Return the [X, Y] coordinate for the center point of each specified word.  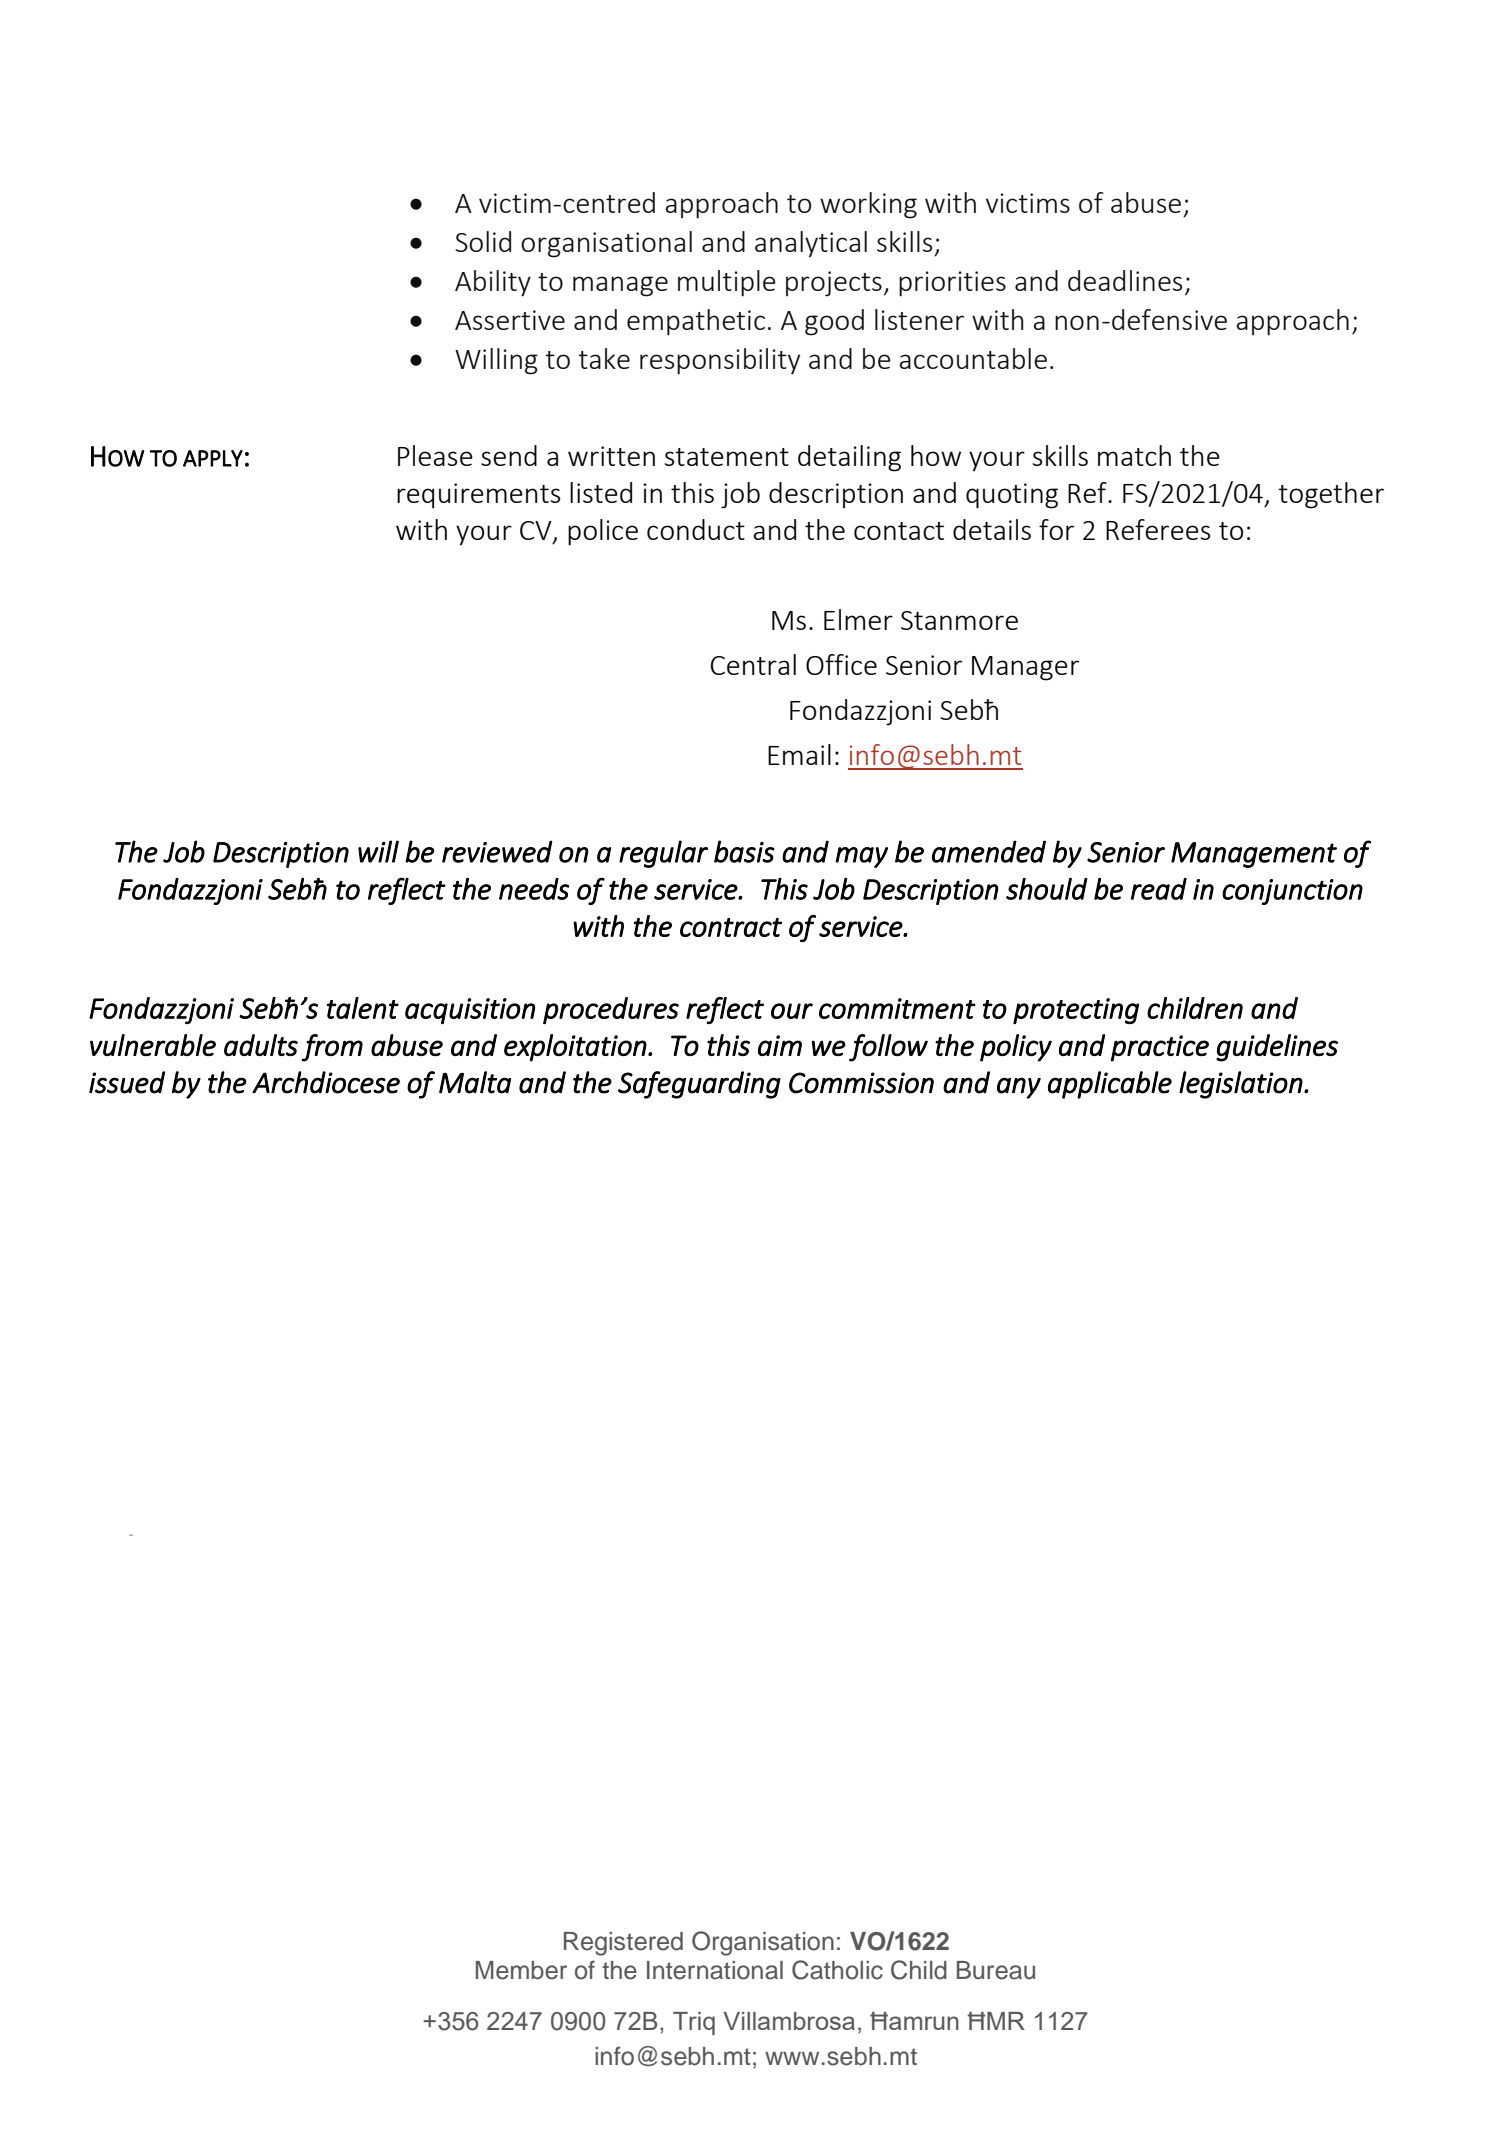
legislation [1241, 1085]
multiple [727, 283]
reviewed [497, 851]
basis [744, 851]
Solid [483, 241]
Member [521, 1970]
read [1159, 889]
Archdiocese [326, 1082]
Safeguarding [699, 1085]
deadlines [1125, 280]
